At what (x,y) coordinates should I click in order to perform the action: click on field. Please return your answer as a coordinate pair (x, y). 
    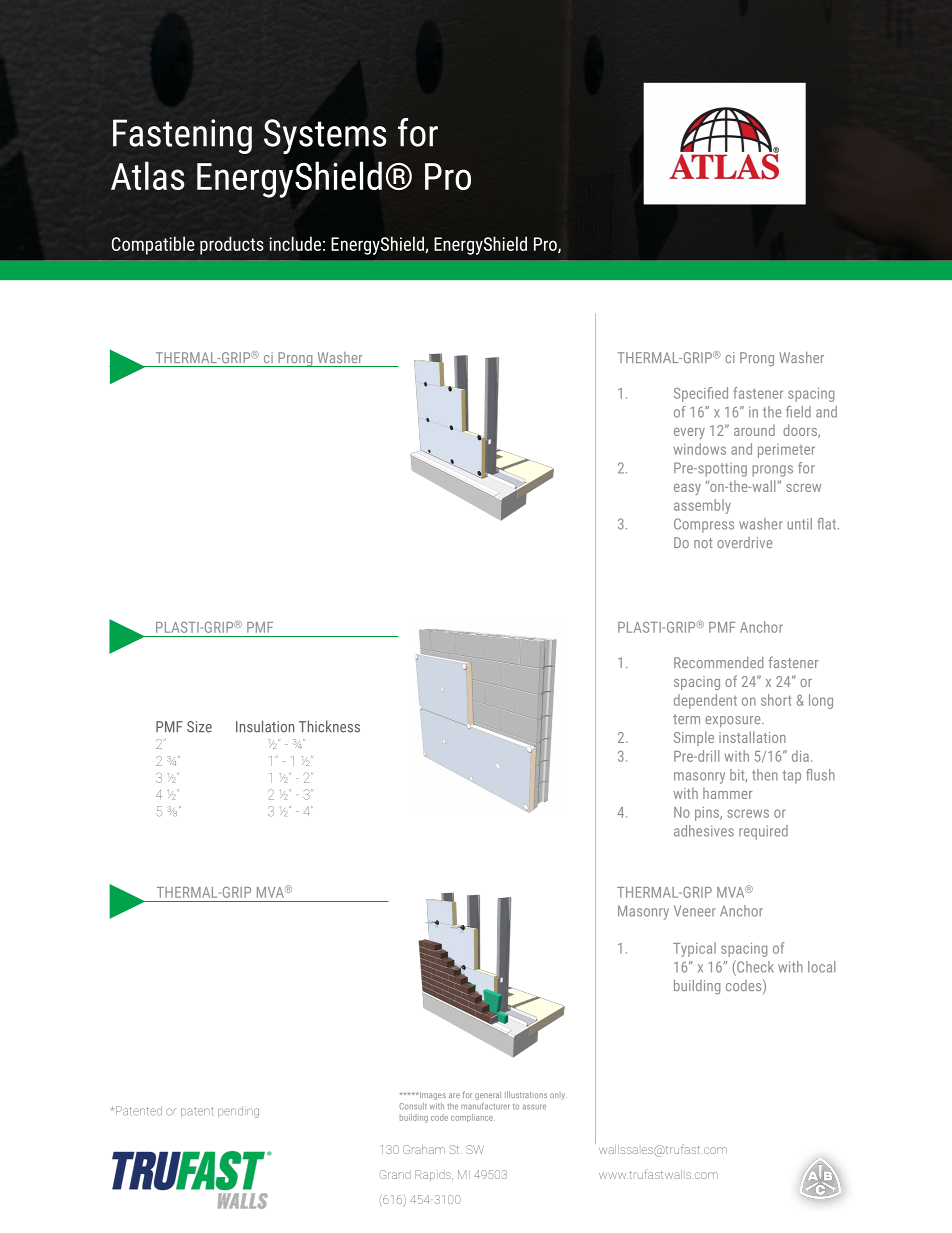
    Looking at the image, I should click on (798, 412).
